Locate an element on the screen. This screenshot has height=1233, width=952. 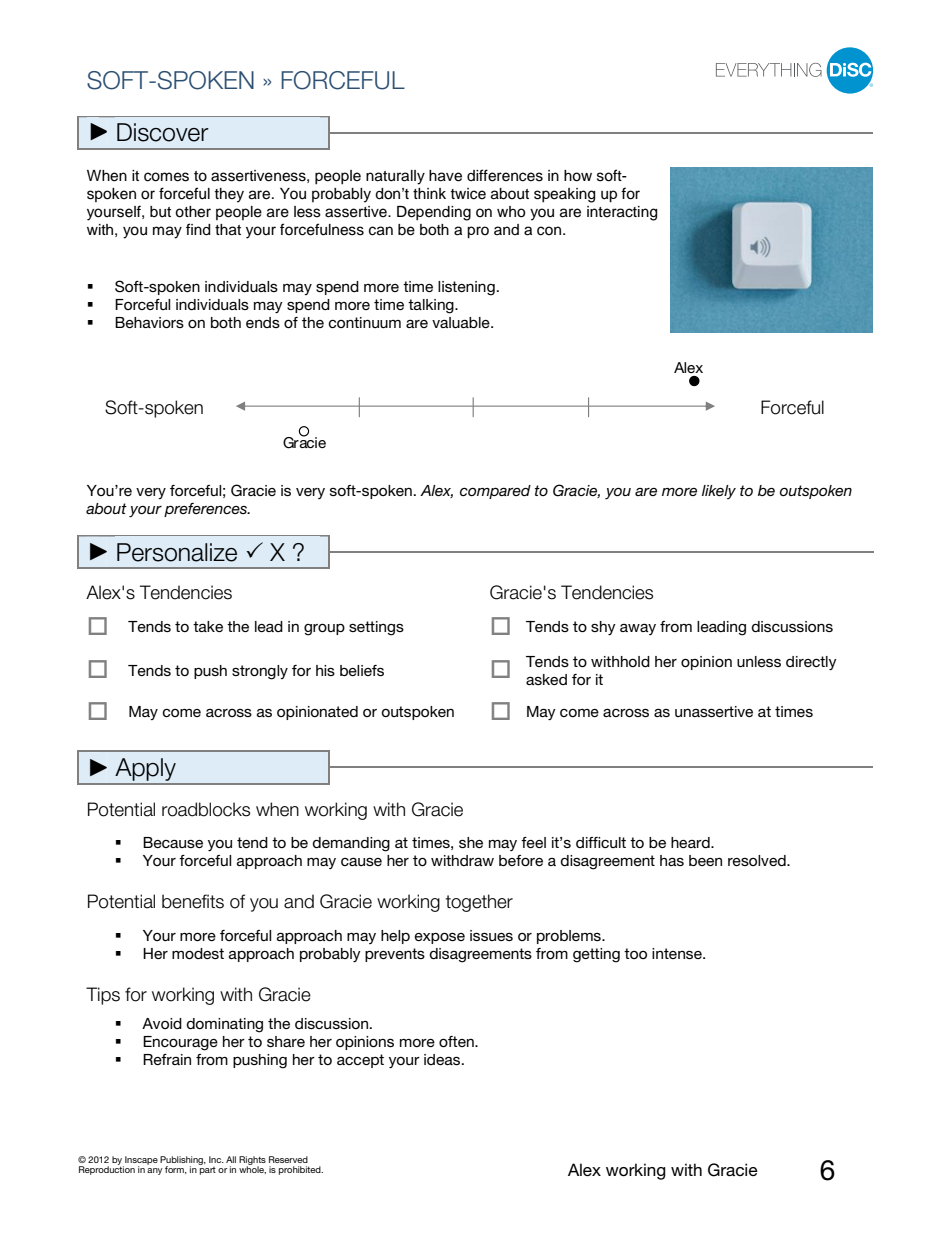
interacting is located at coordinates (622, 213).
